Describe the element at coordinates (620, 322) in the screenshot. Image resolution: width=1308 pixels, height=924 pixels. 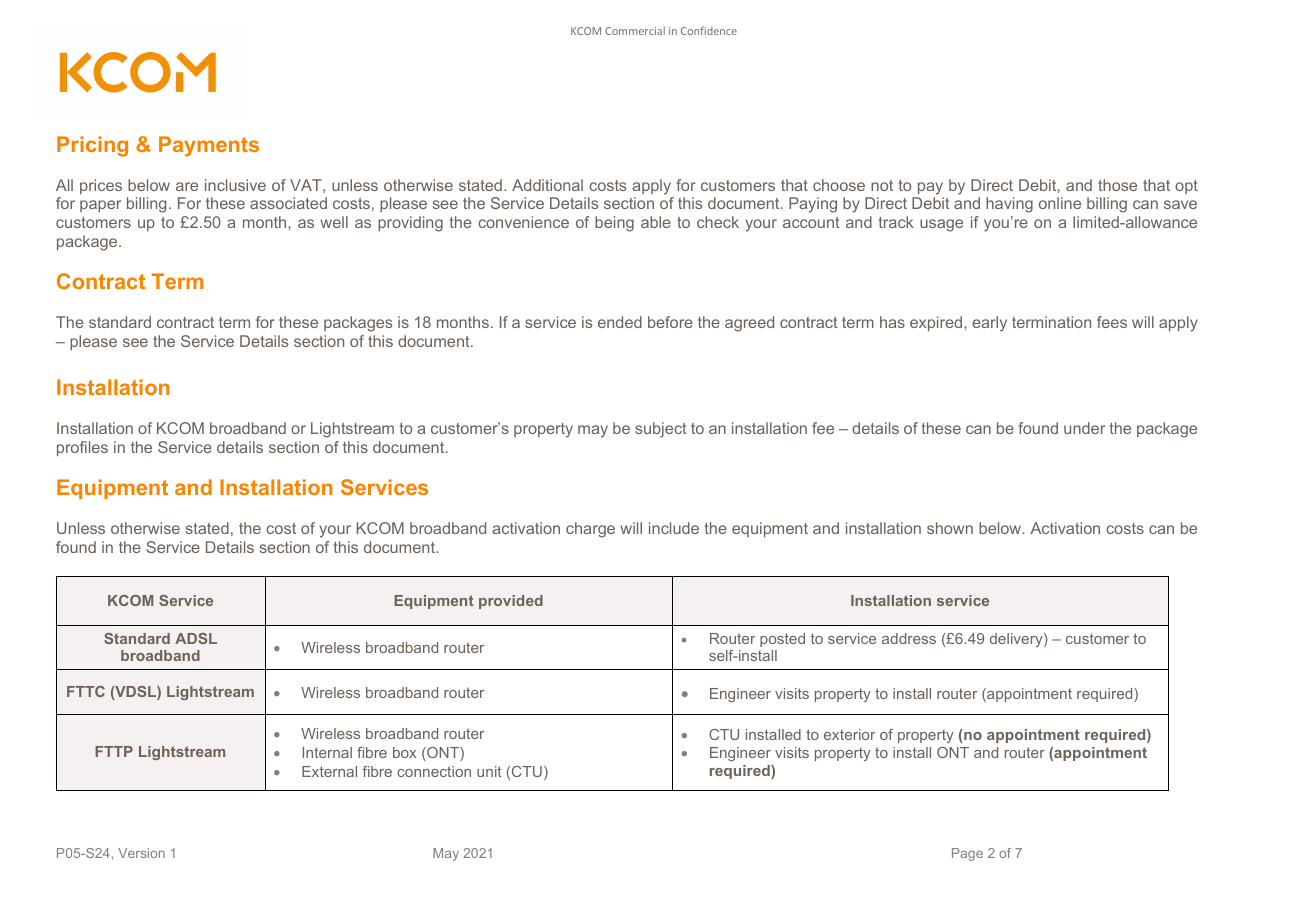
I see `ended` at that location.
